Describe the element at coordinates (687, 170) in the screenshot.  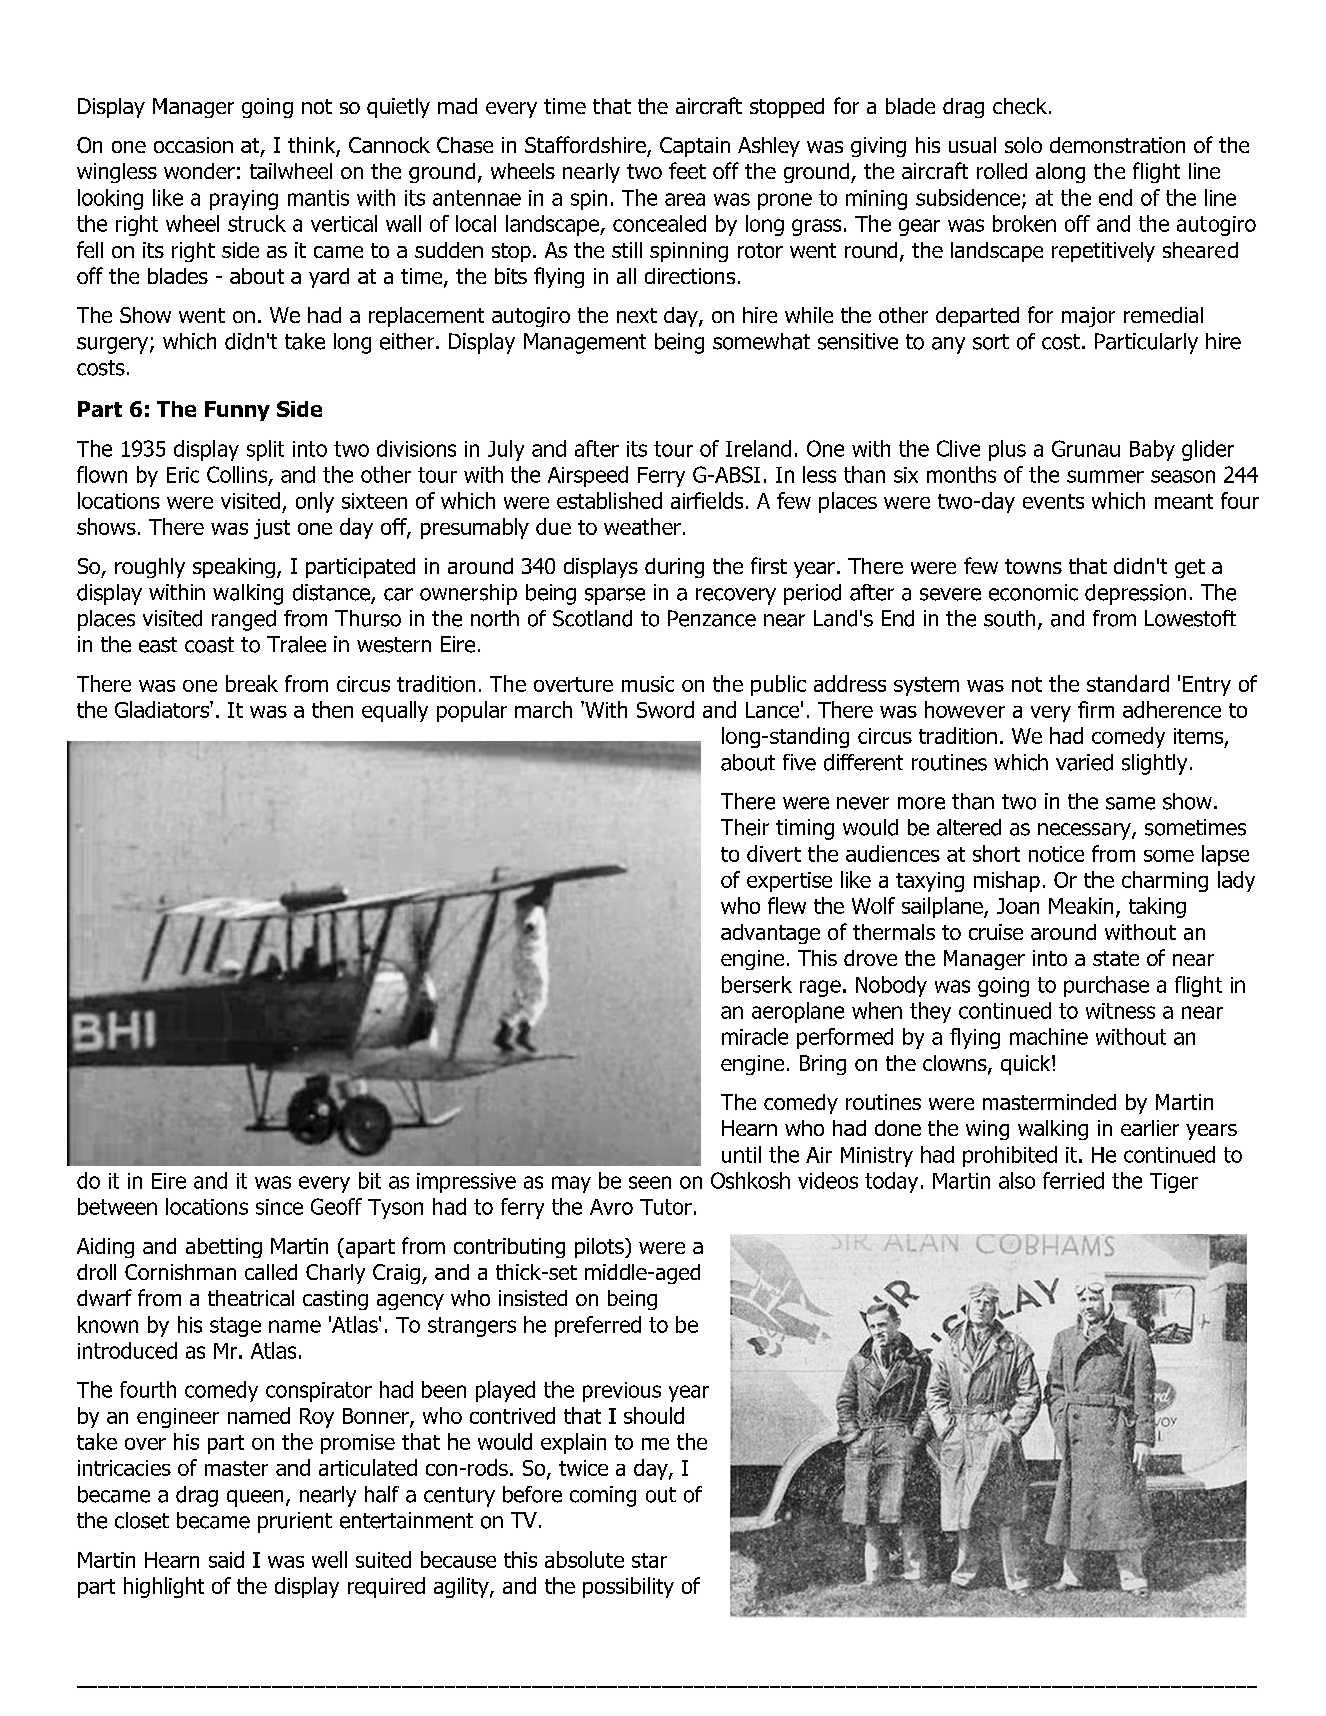
I see `feet` at that location.
